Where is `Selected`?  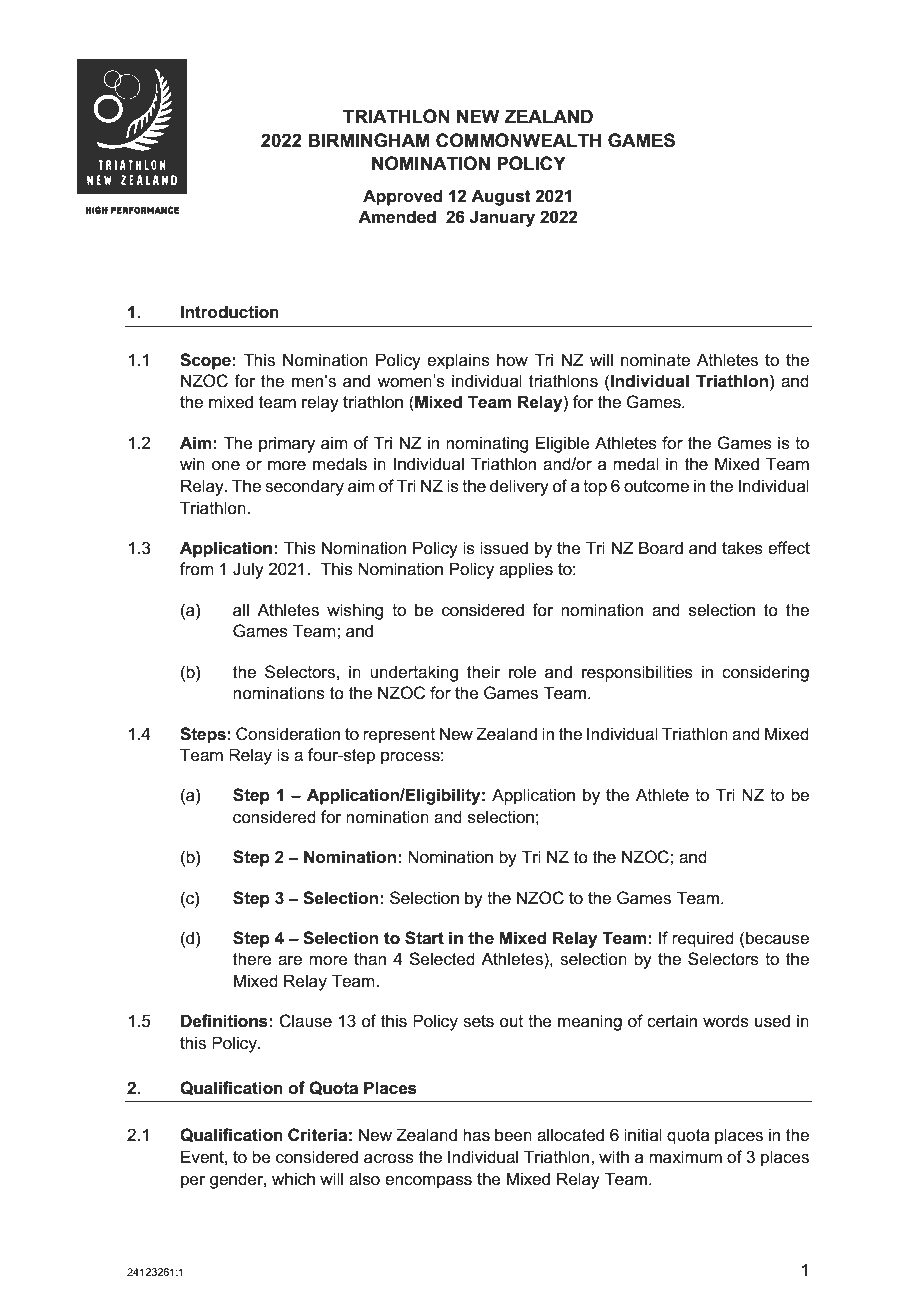 Selected is located at coordinates (442, 959).
